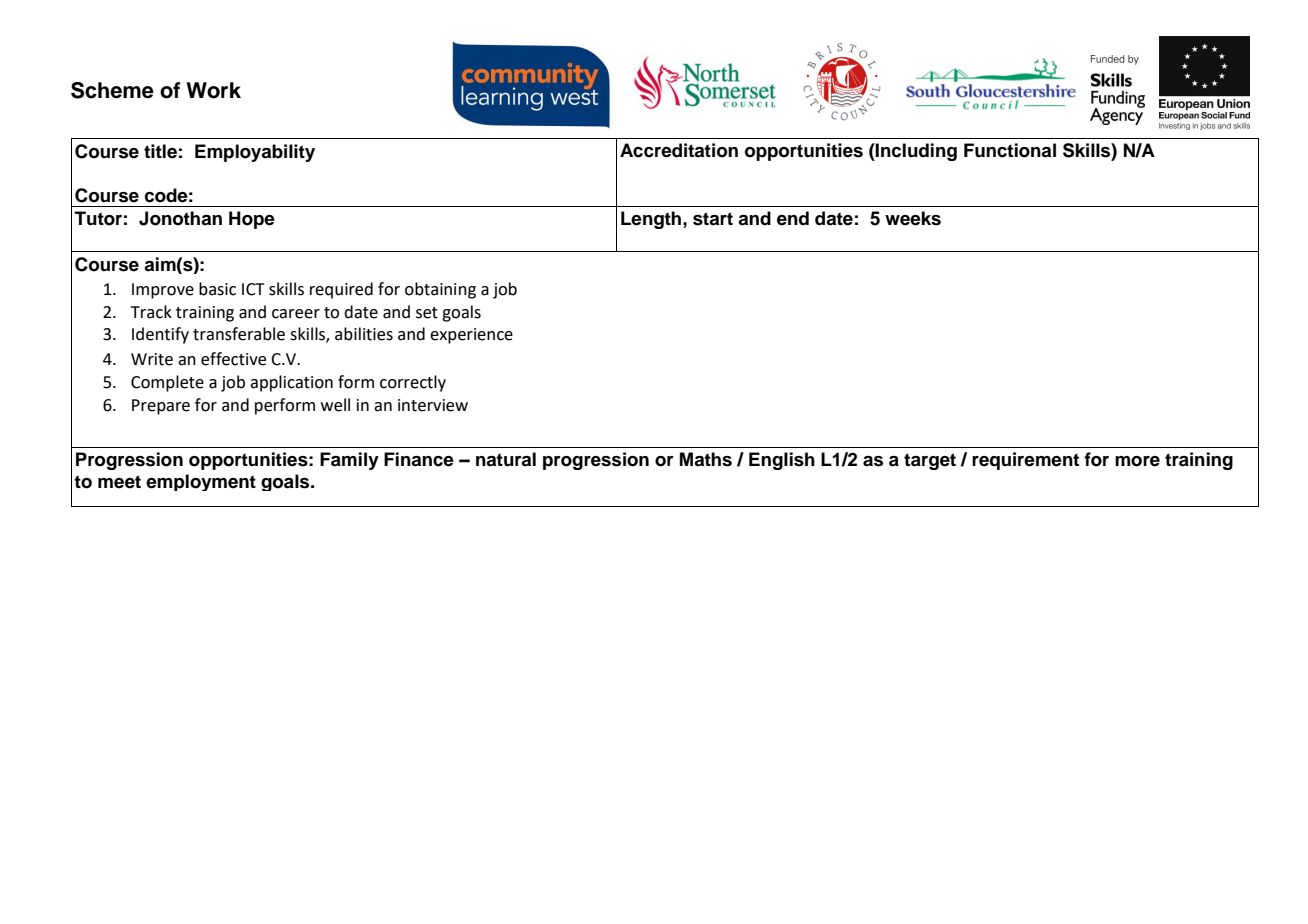 Image resolution: width=1308 pixels, height=924 pixels. I want to click on weeks, so click(913, 218).
